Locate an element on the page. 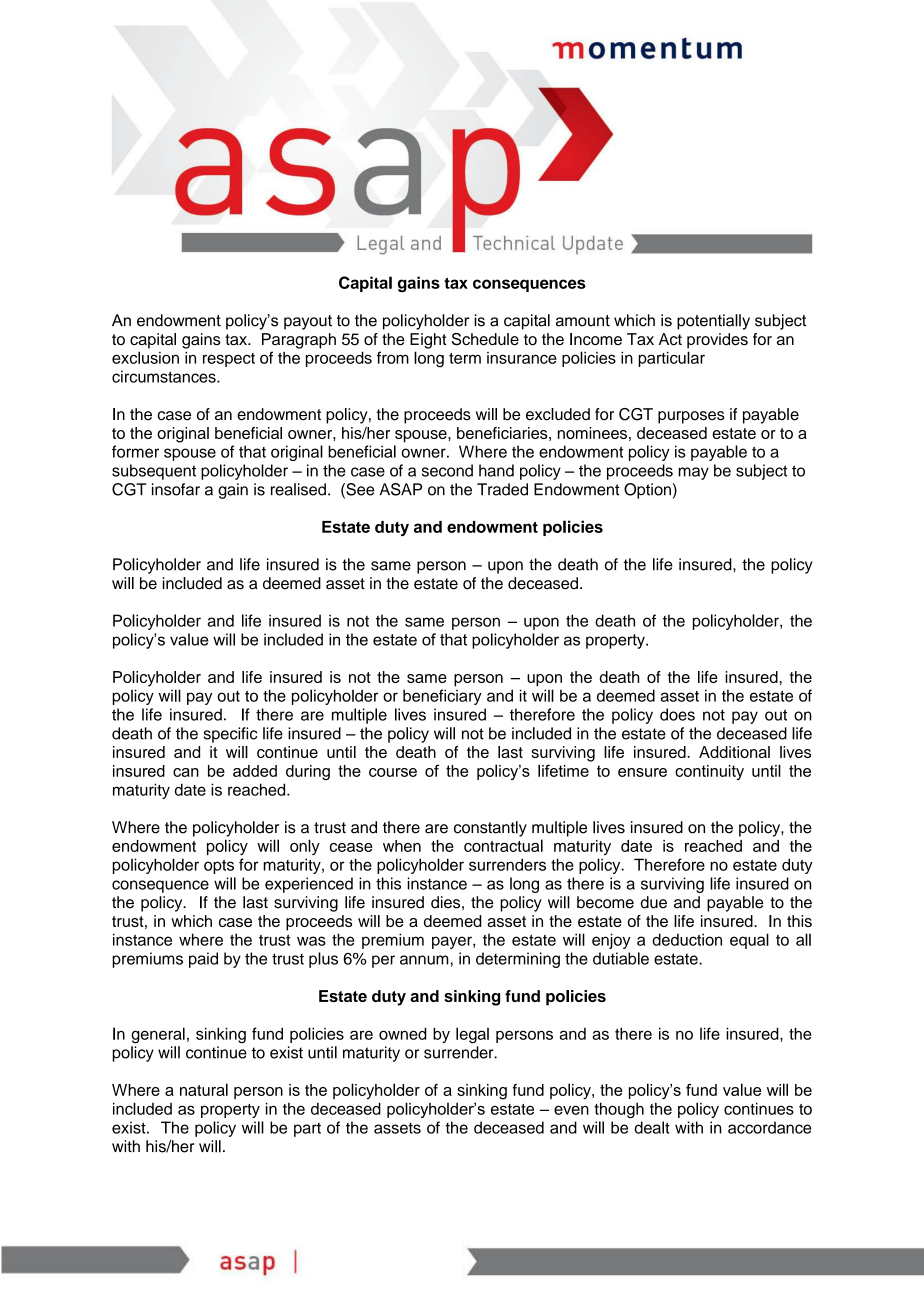 This image has height=1309, width=924. constantly is located at coordinates (490, 829).
